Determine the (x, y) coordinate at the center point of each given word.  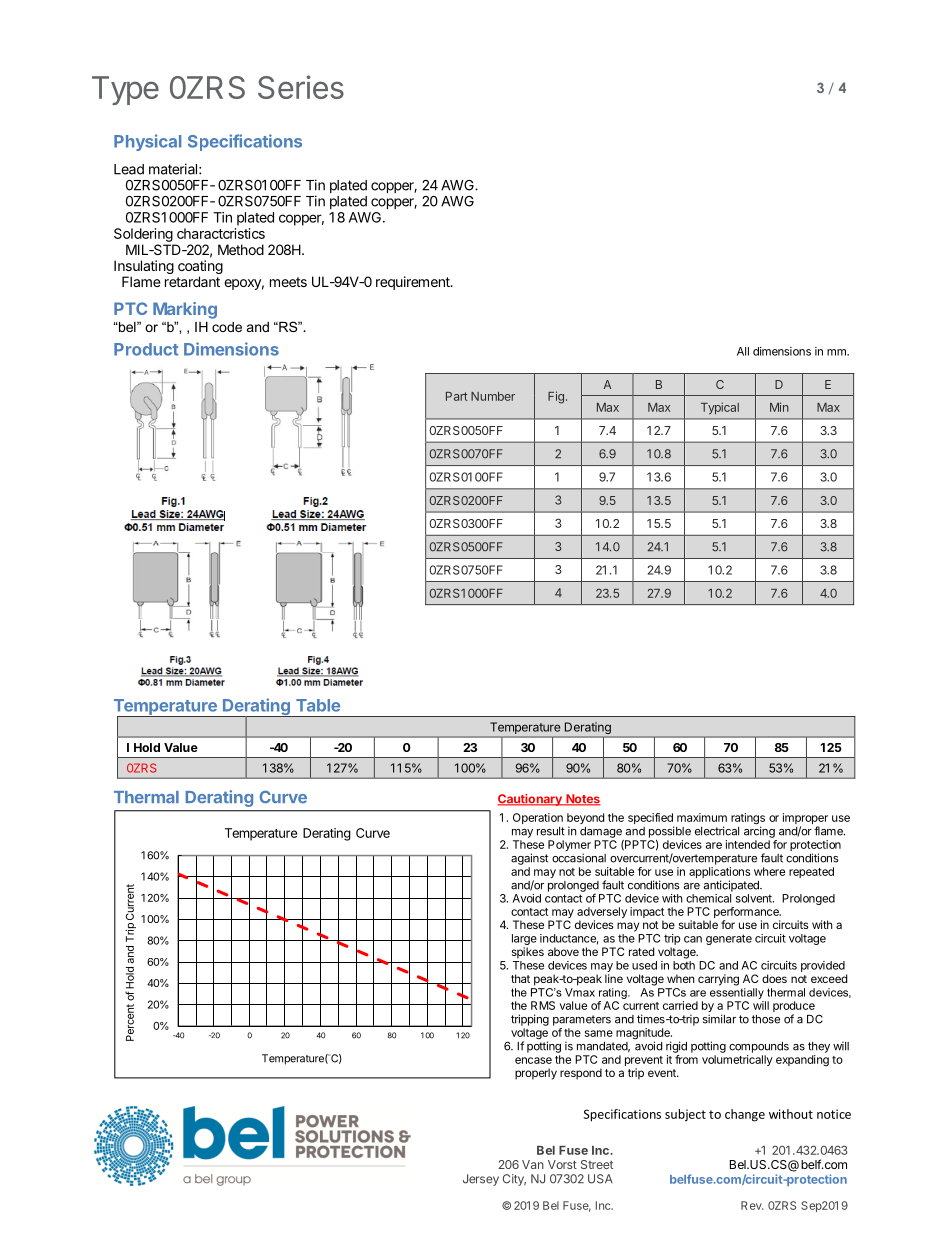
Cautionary (530, 800)
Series (301, 87)
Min (779, 407)
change (745, 1115)
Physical (147, 142)
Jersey (481, 1180)
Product (146, 349)
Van (533, 1164)
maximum (702, 817)
